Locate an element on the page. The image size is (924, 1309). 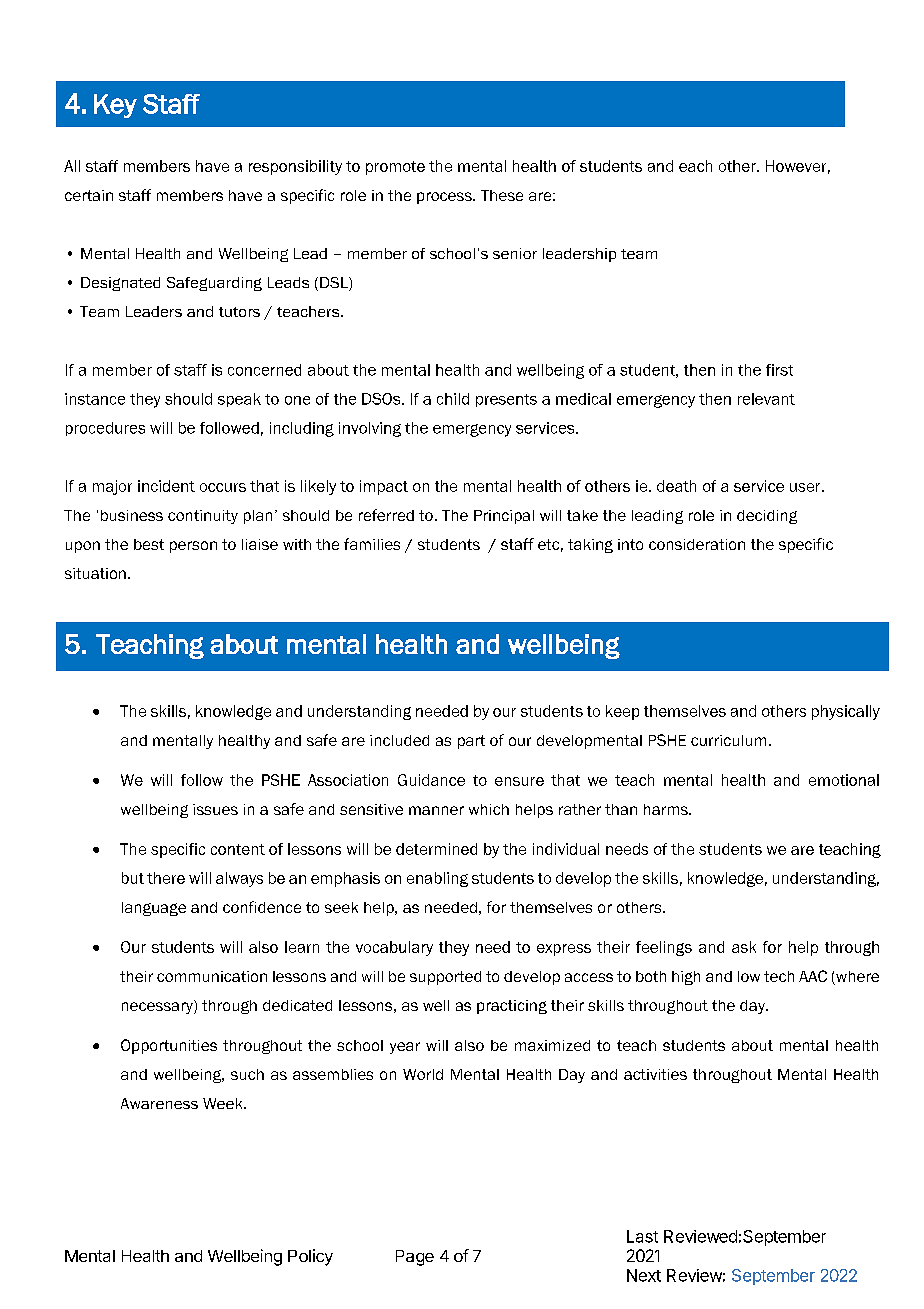
emotional is located at coordinates (844, 780).
